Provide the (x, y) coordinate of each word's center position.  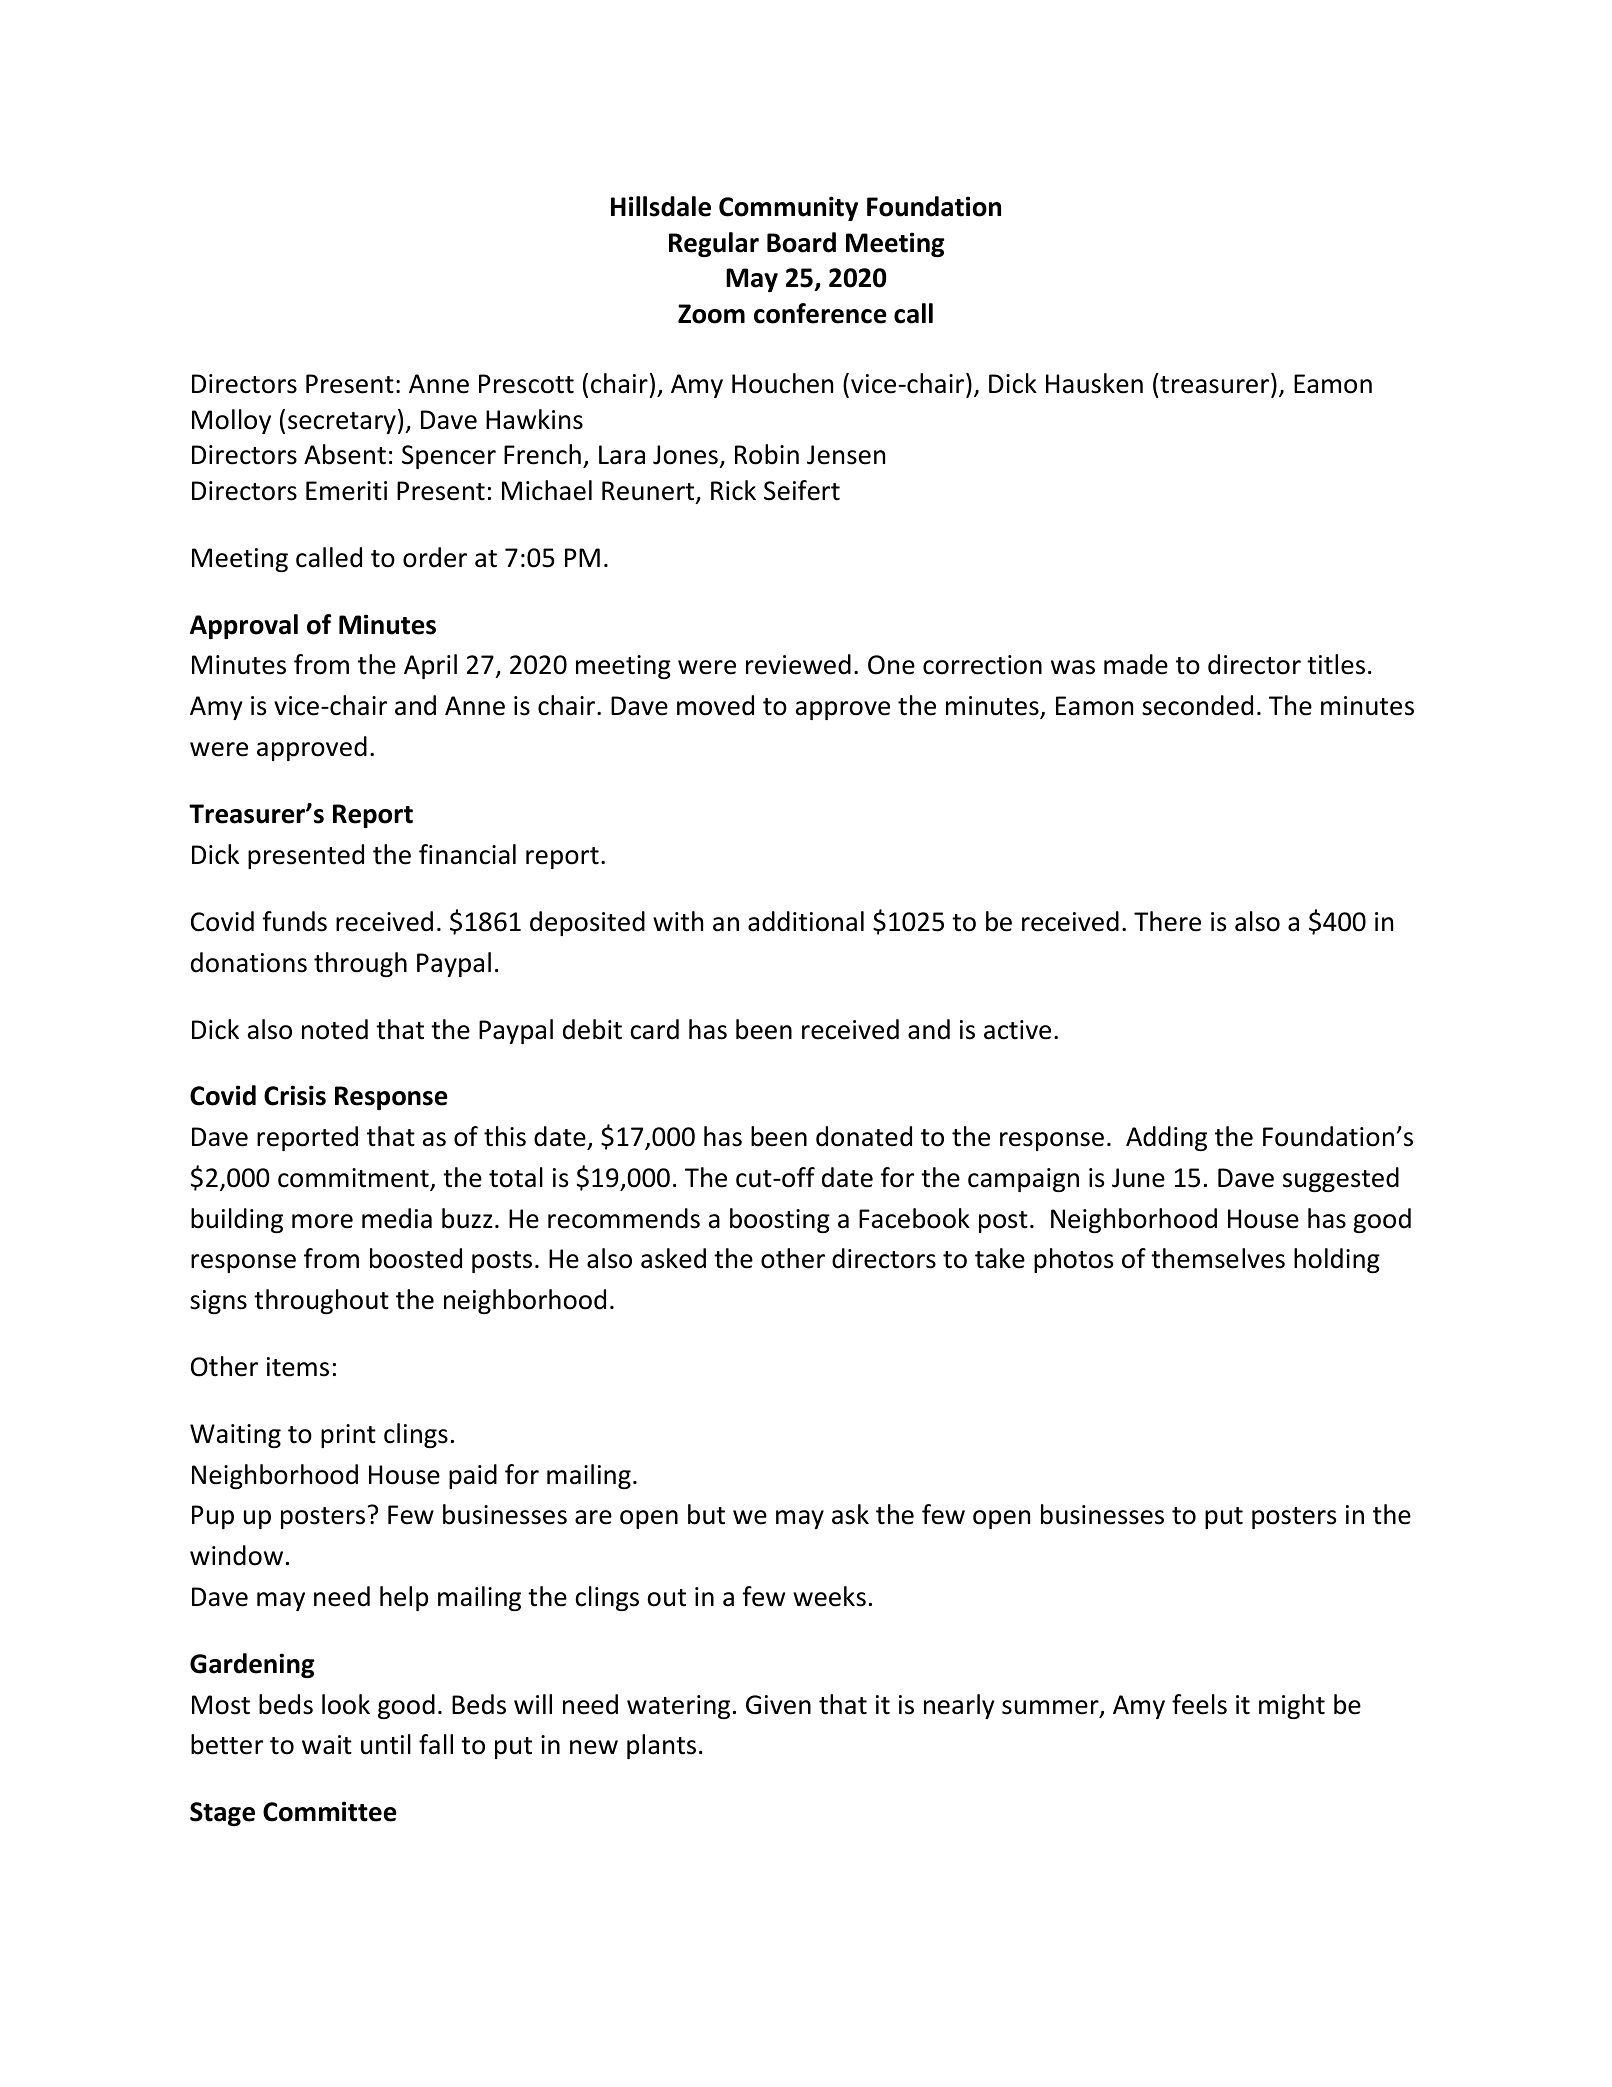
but (706, 1514)
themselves (1218, 1258)
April (430, 666)
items (298, 1367)
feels (1199, 1704)
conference (820, 313)
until (386, 1744)
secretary (342, 423)
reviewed (798, 664)
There (1167, 921)
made (1136, 664)
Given (778, 1705)
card (654, 1029)
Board (801, 242)
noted (335, 1029)
